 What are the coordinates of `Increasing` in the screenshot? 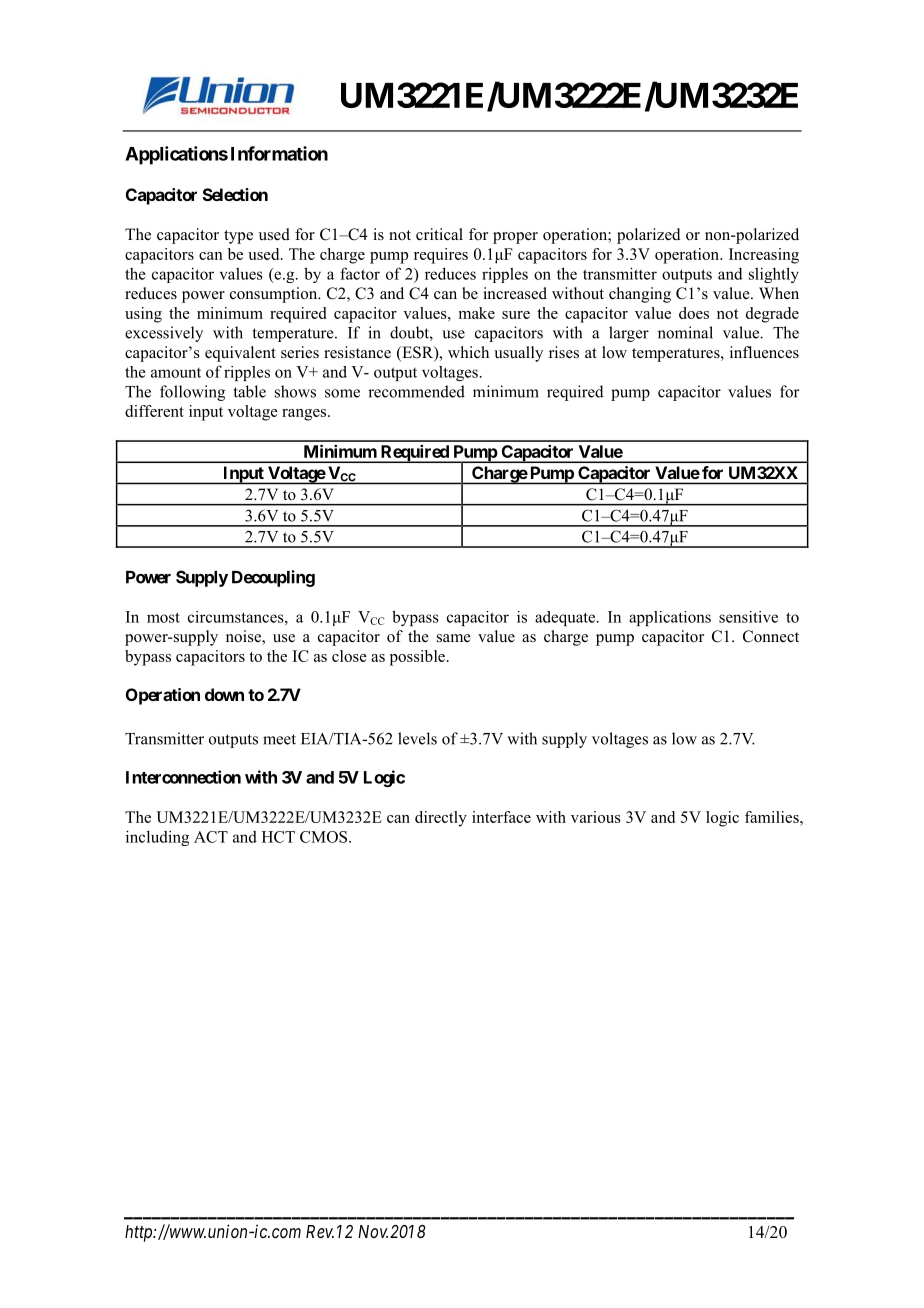 It's located at (764, 256).
